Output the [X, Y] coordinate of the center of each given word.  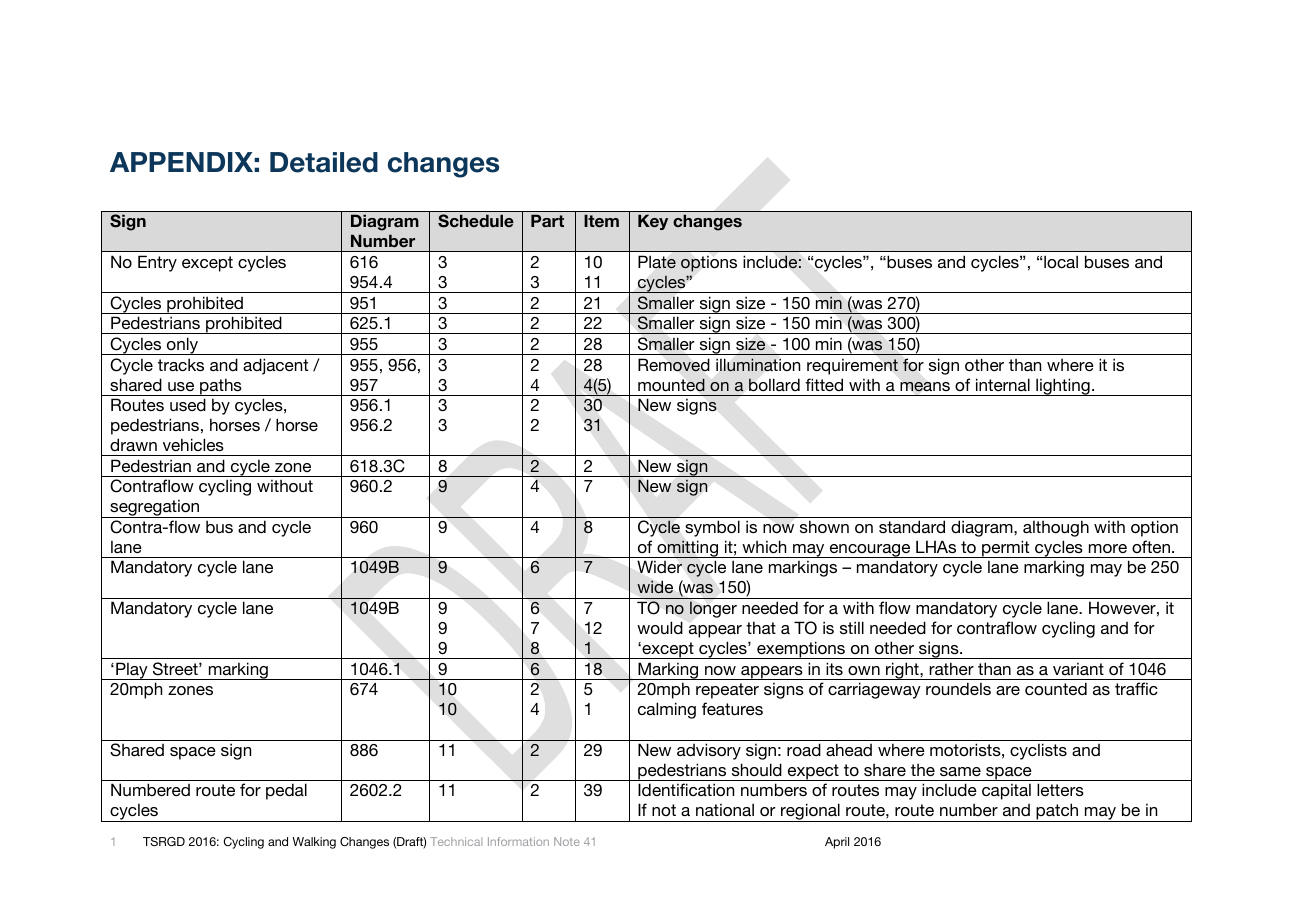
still [852, 627]
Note [567, 841]
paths [221, 387]
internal [1003, 384]
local [1061, 261]
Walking [314, 843]
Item [601, 220]
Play [132, 671]
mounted [671, 385]
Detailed [324, 162]
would [660, 627]
